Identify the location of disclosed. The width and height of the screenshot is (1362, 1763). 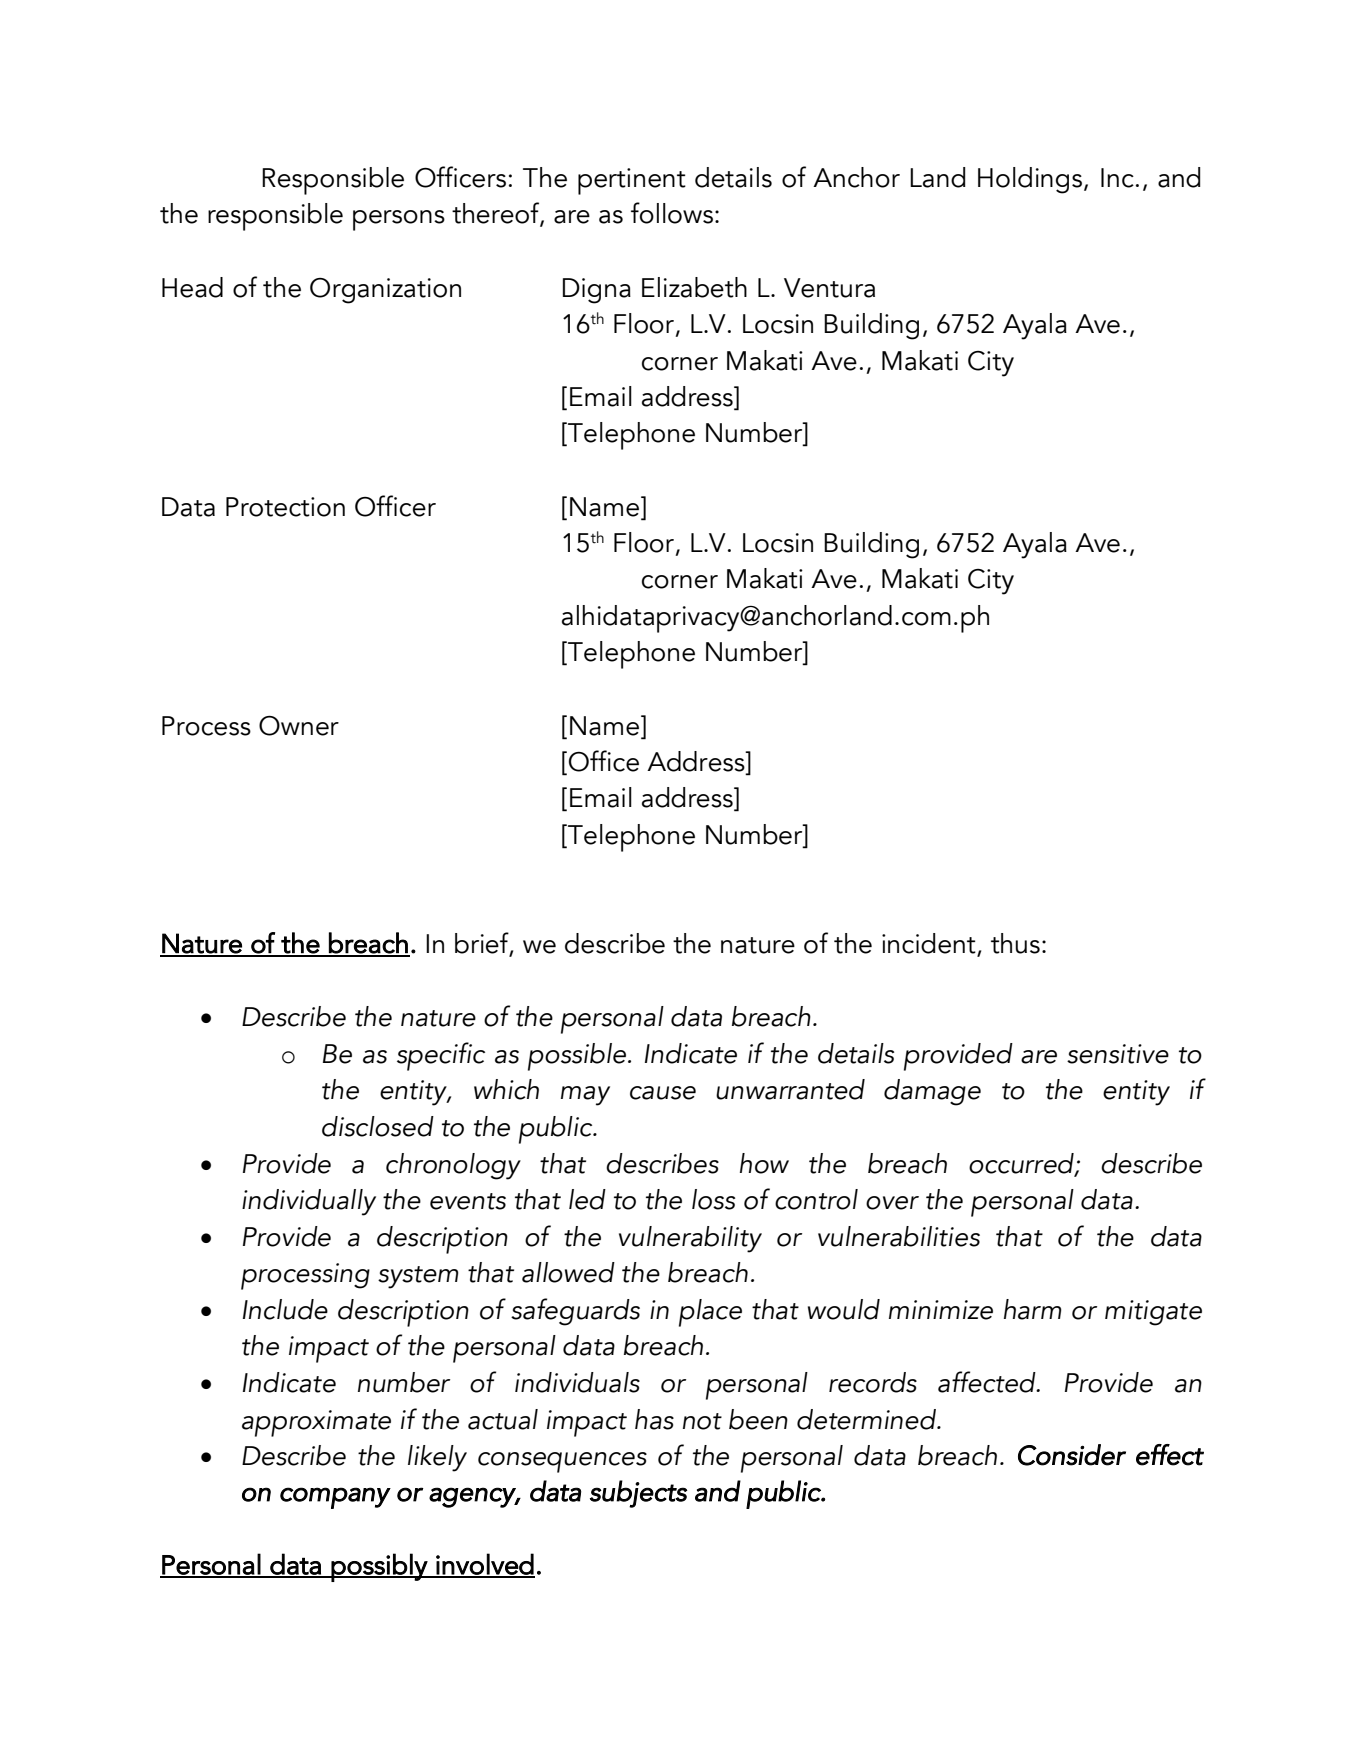
(378, 1126).
